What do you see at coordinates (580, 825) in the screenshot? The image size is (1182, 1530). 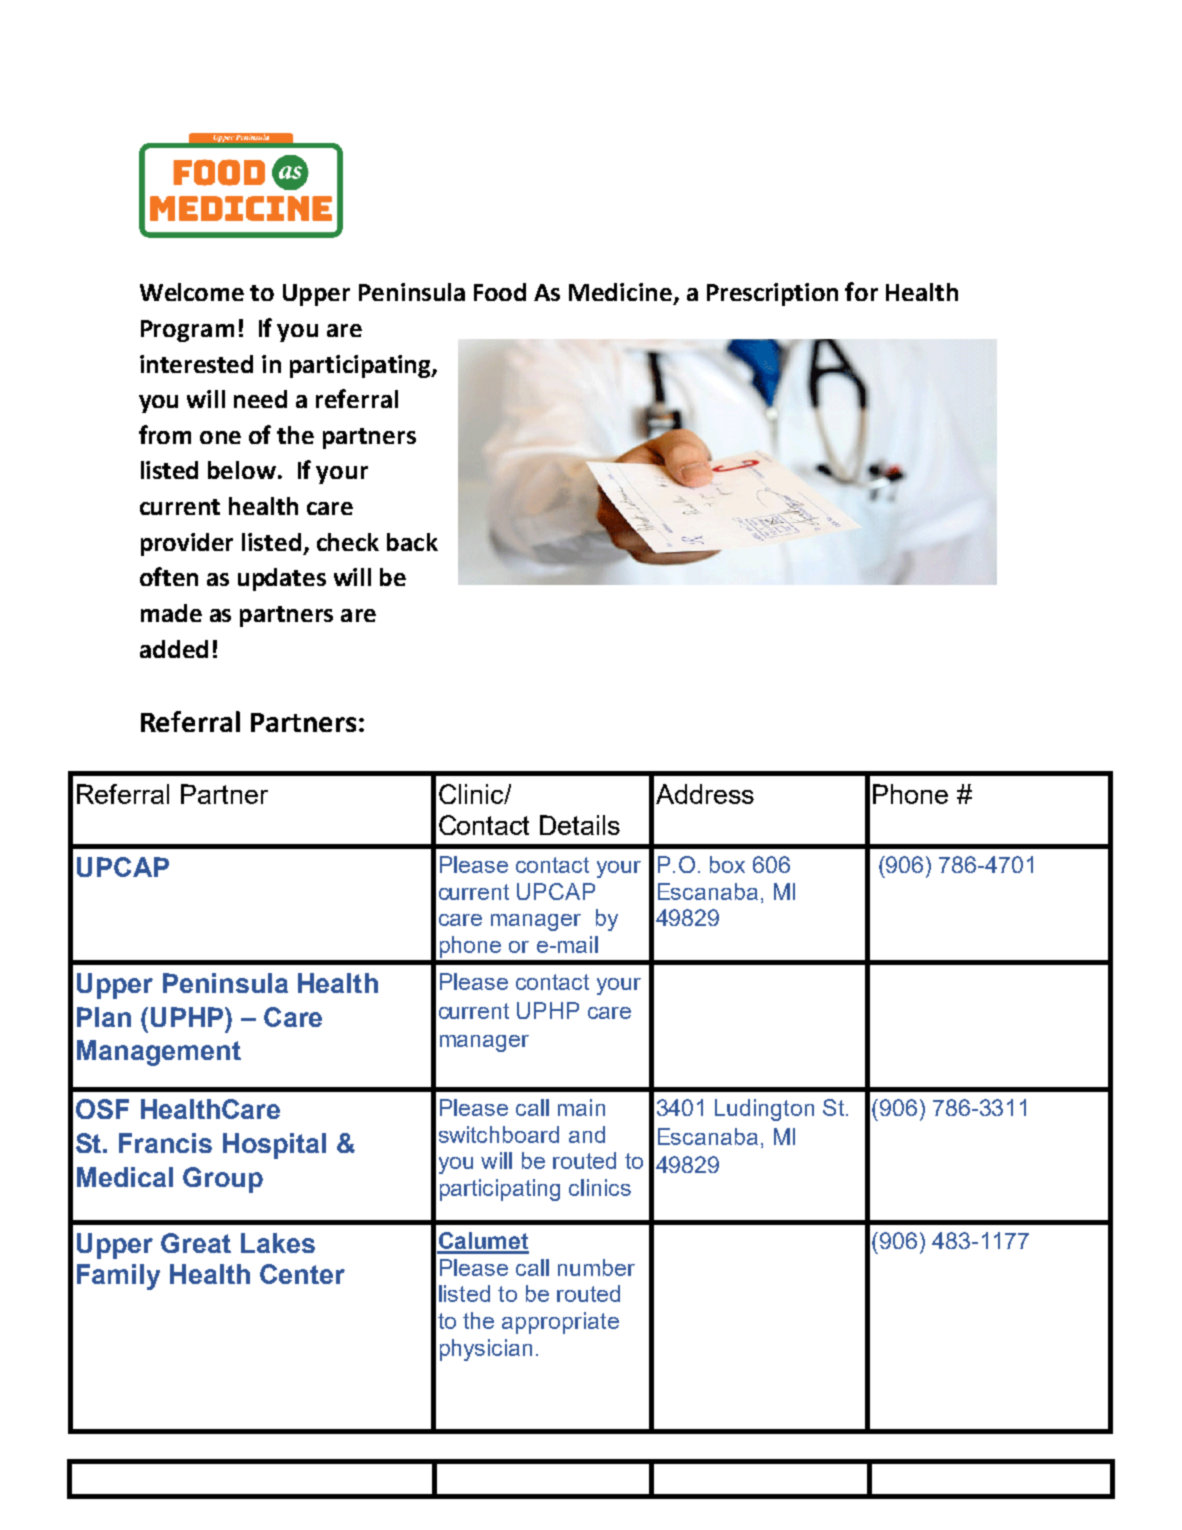 I see `Details` at bounding box center [580, 825].
